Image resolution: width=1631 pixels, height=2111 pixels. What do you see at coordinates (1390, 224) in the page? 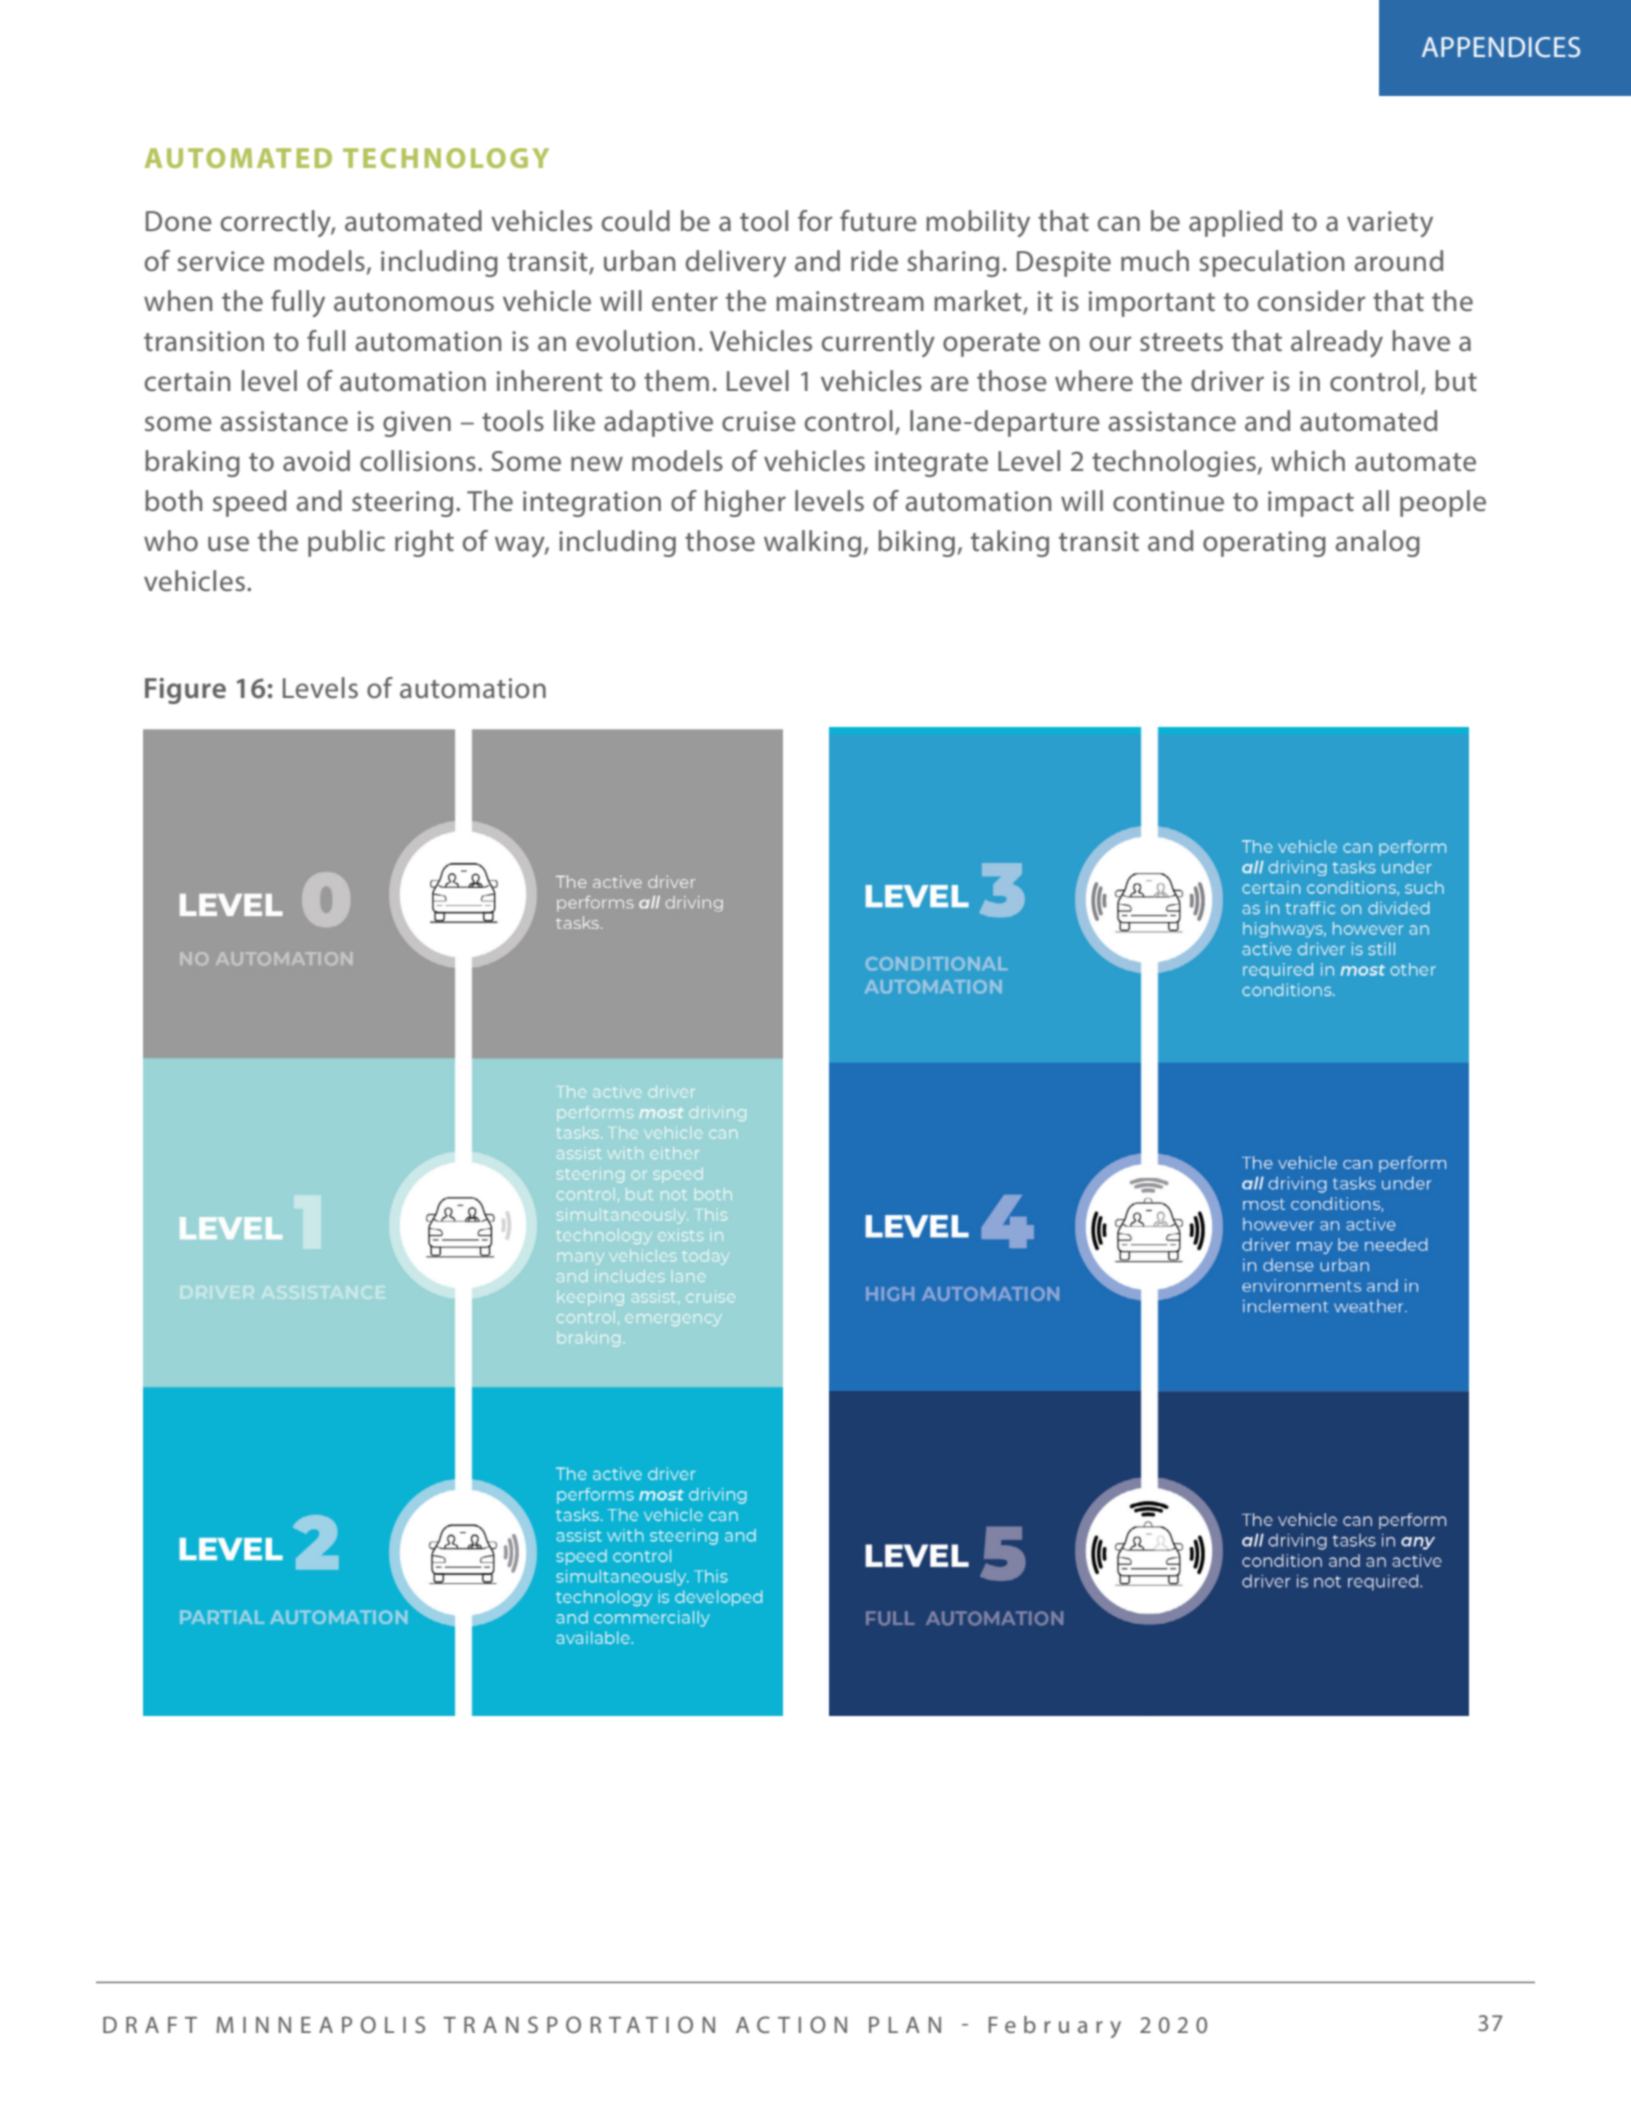
I see `variety` at bounding box center [1390, 224].
